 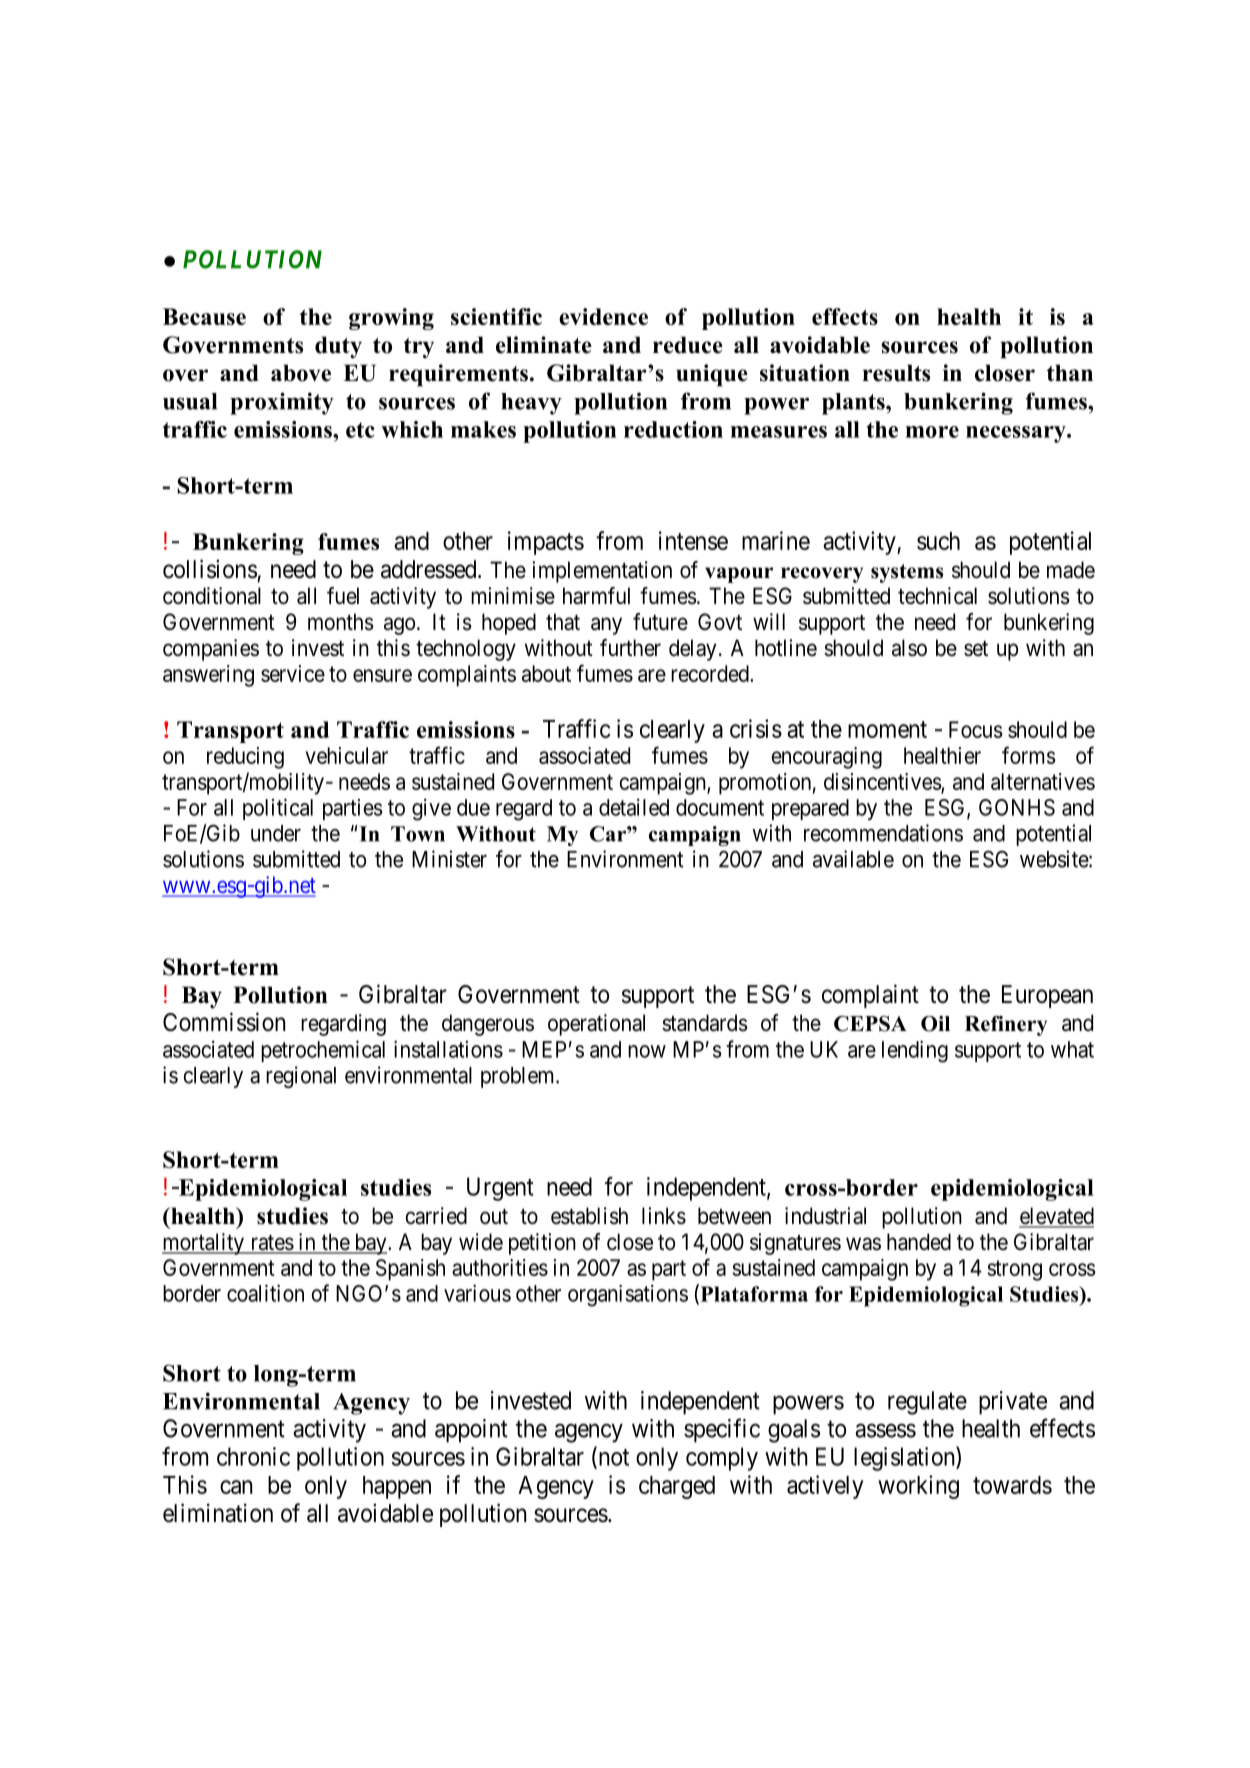 I want to click on not, so click(x=612, y=1458).
